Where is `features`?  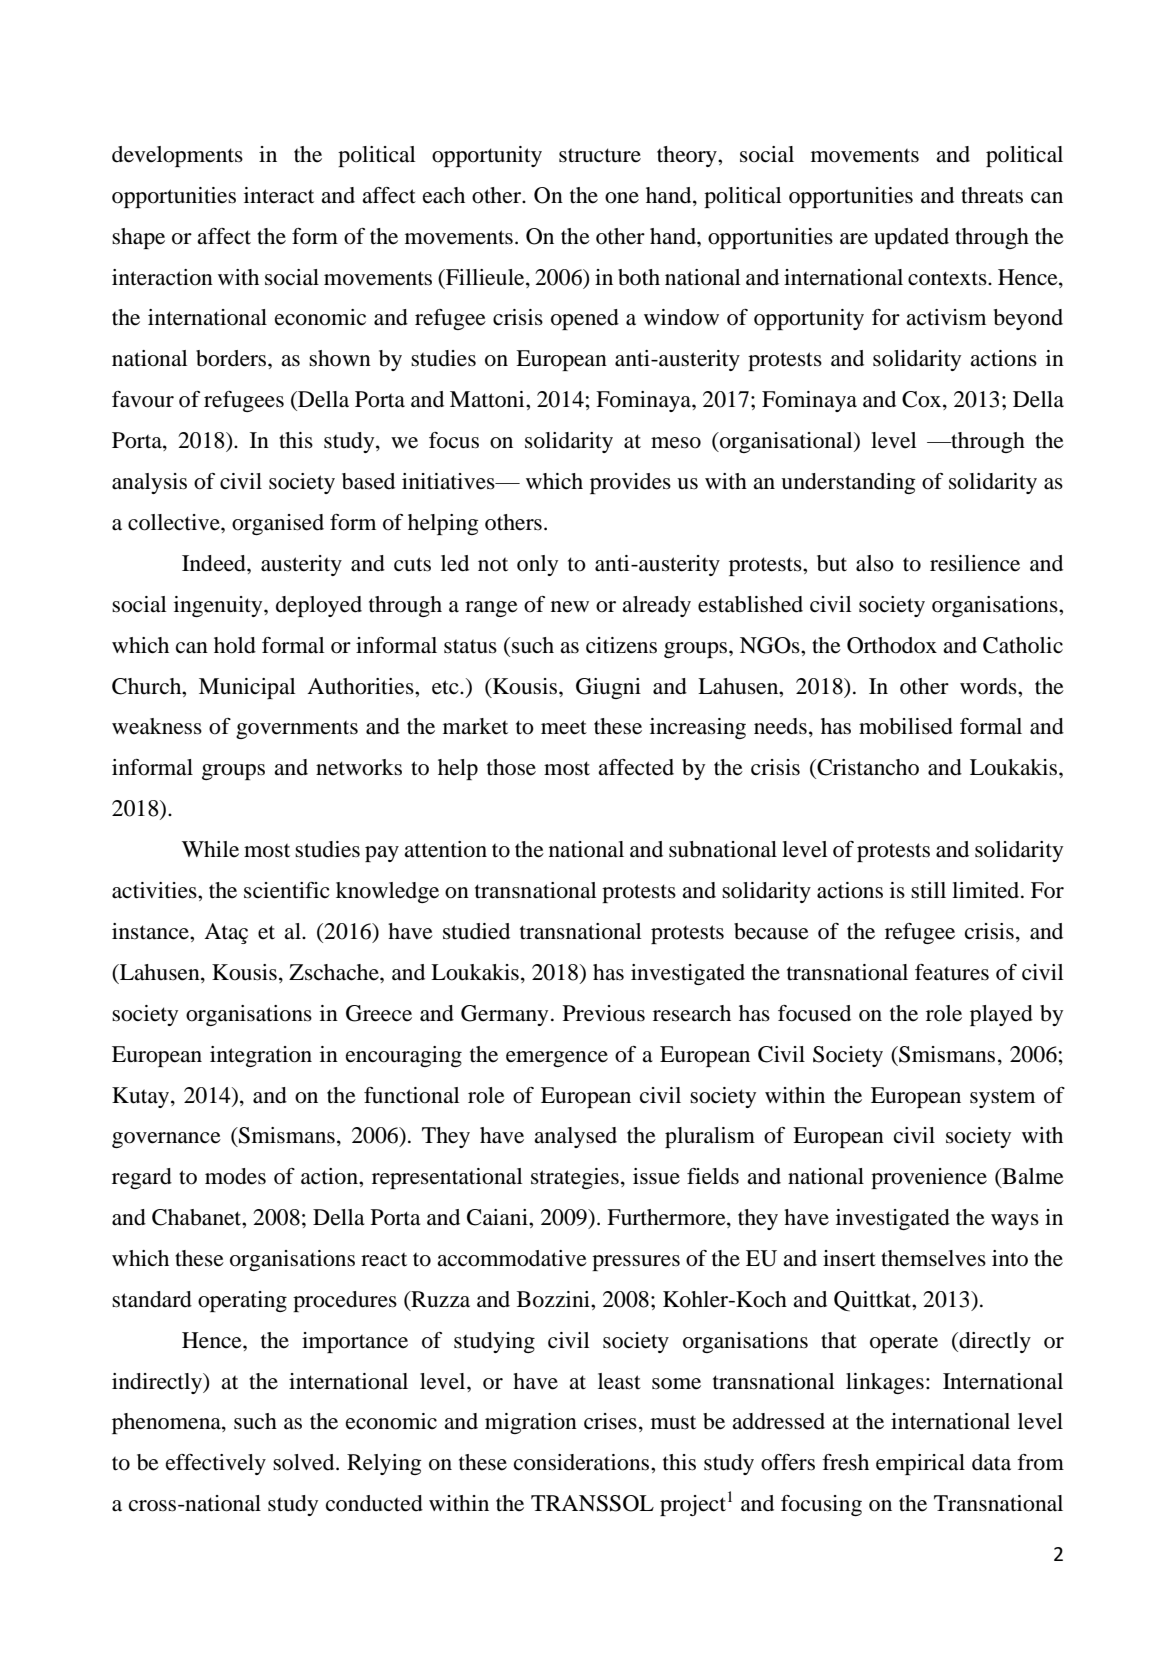
features is located at coordinates (952, 972).
